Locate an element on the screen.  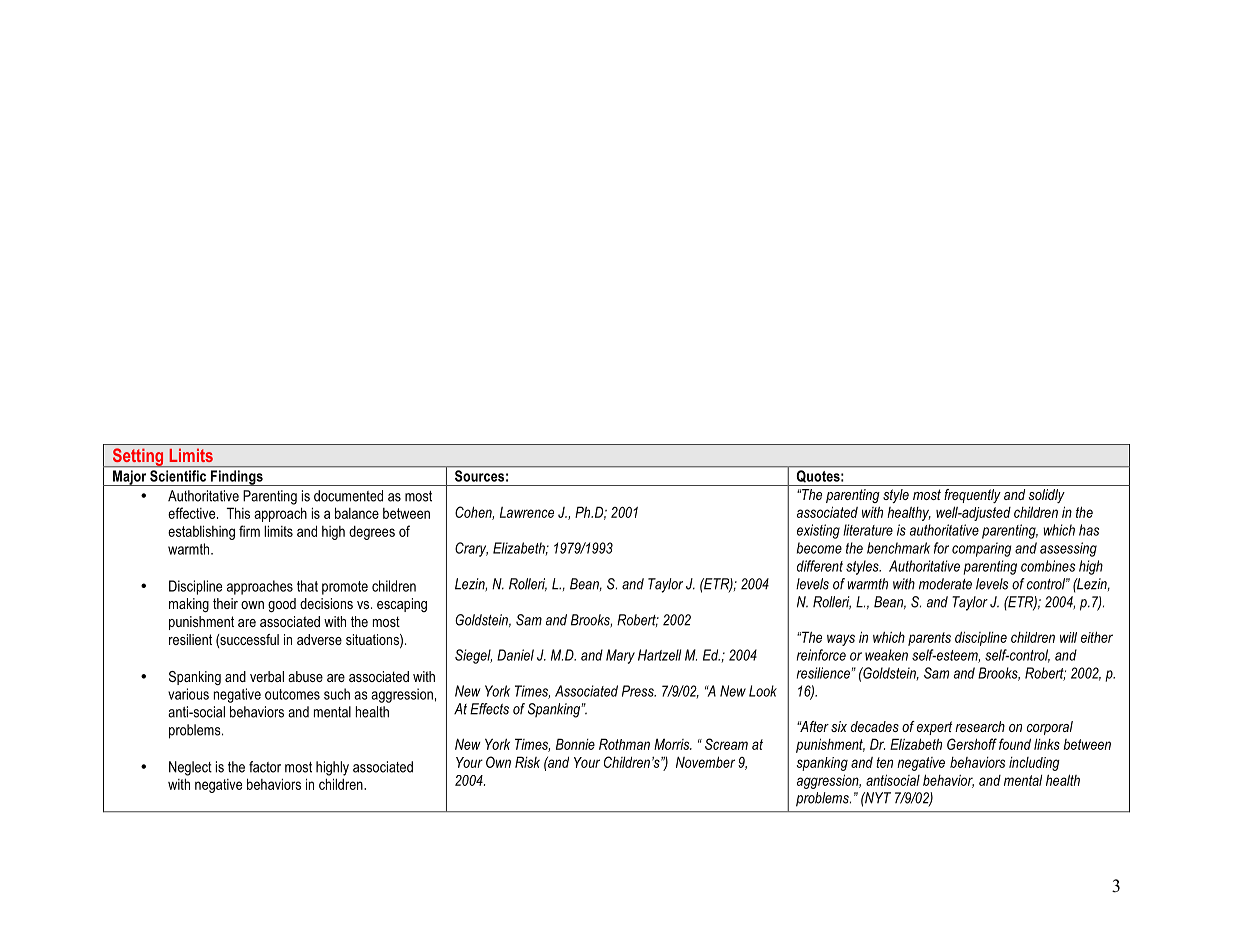
has is located at coordinates (1089, 530).
